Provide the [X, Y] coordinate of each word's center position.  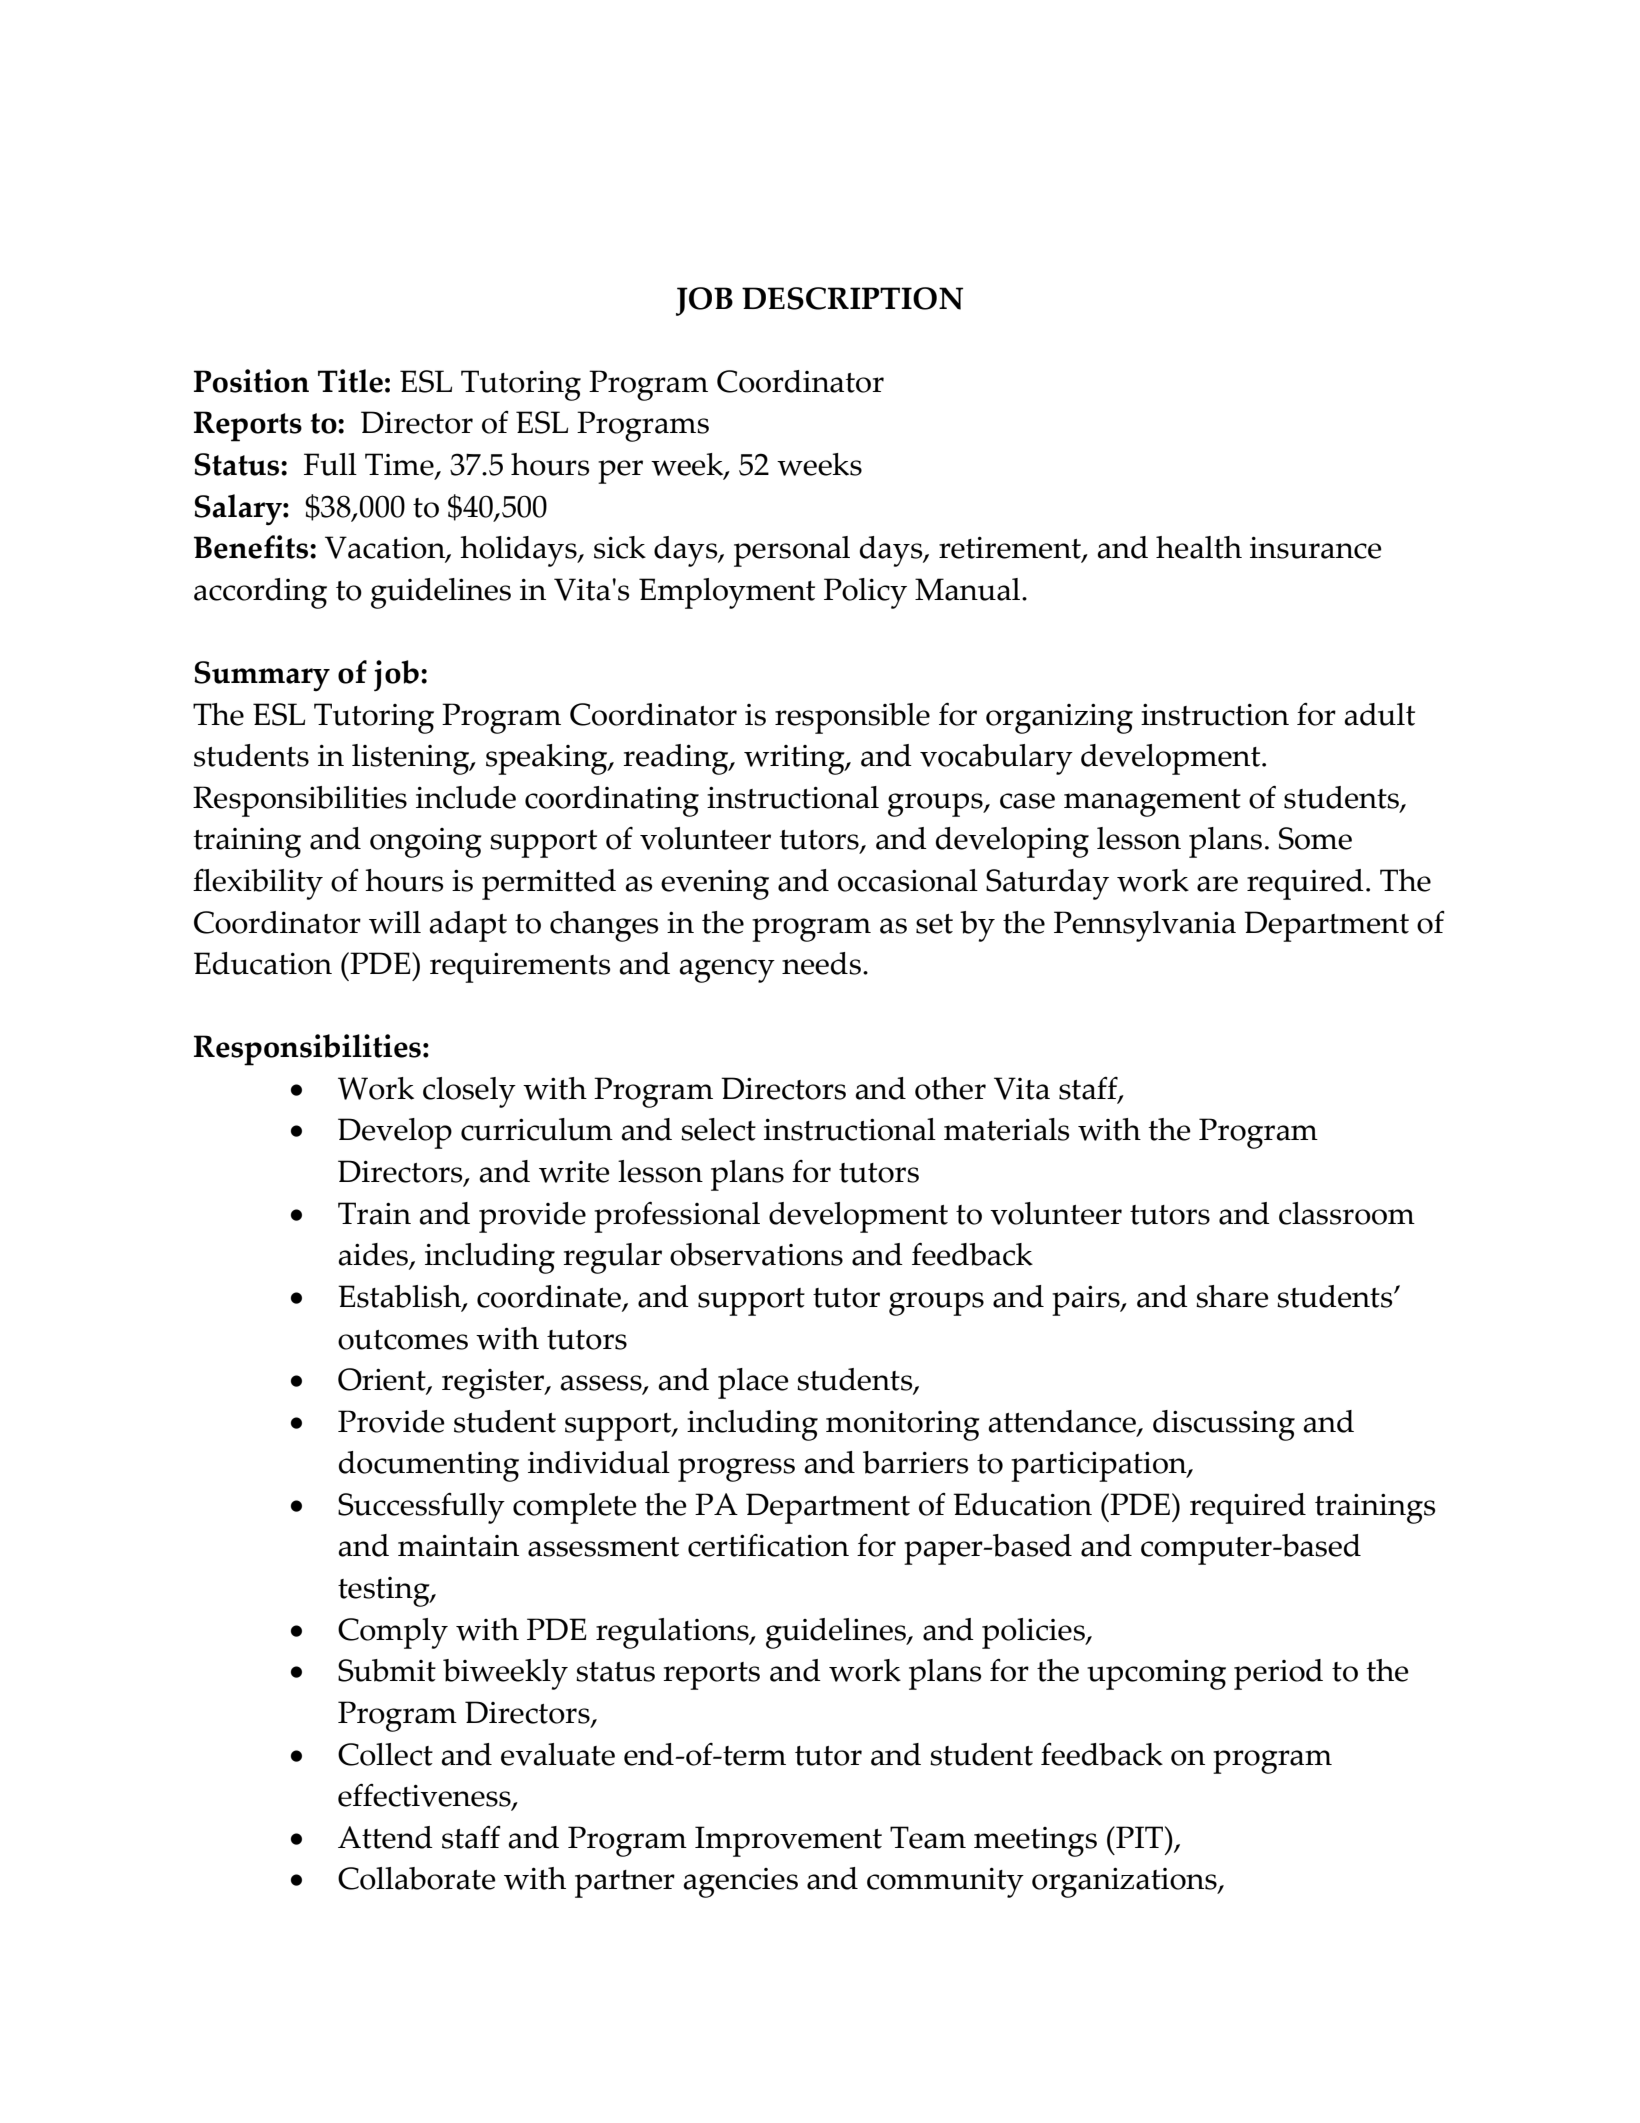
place [753, 1383]
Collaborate [417, 1878]
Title [350, 381]
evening [715, 885]
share [1232, 1296]
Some [1315, 838]
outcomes [403, 1340]
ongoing [426, 843]
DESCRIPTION [852, 298]
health [1199, 547]
